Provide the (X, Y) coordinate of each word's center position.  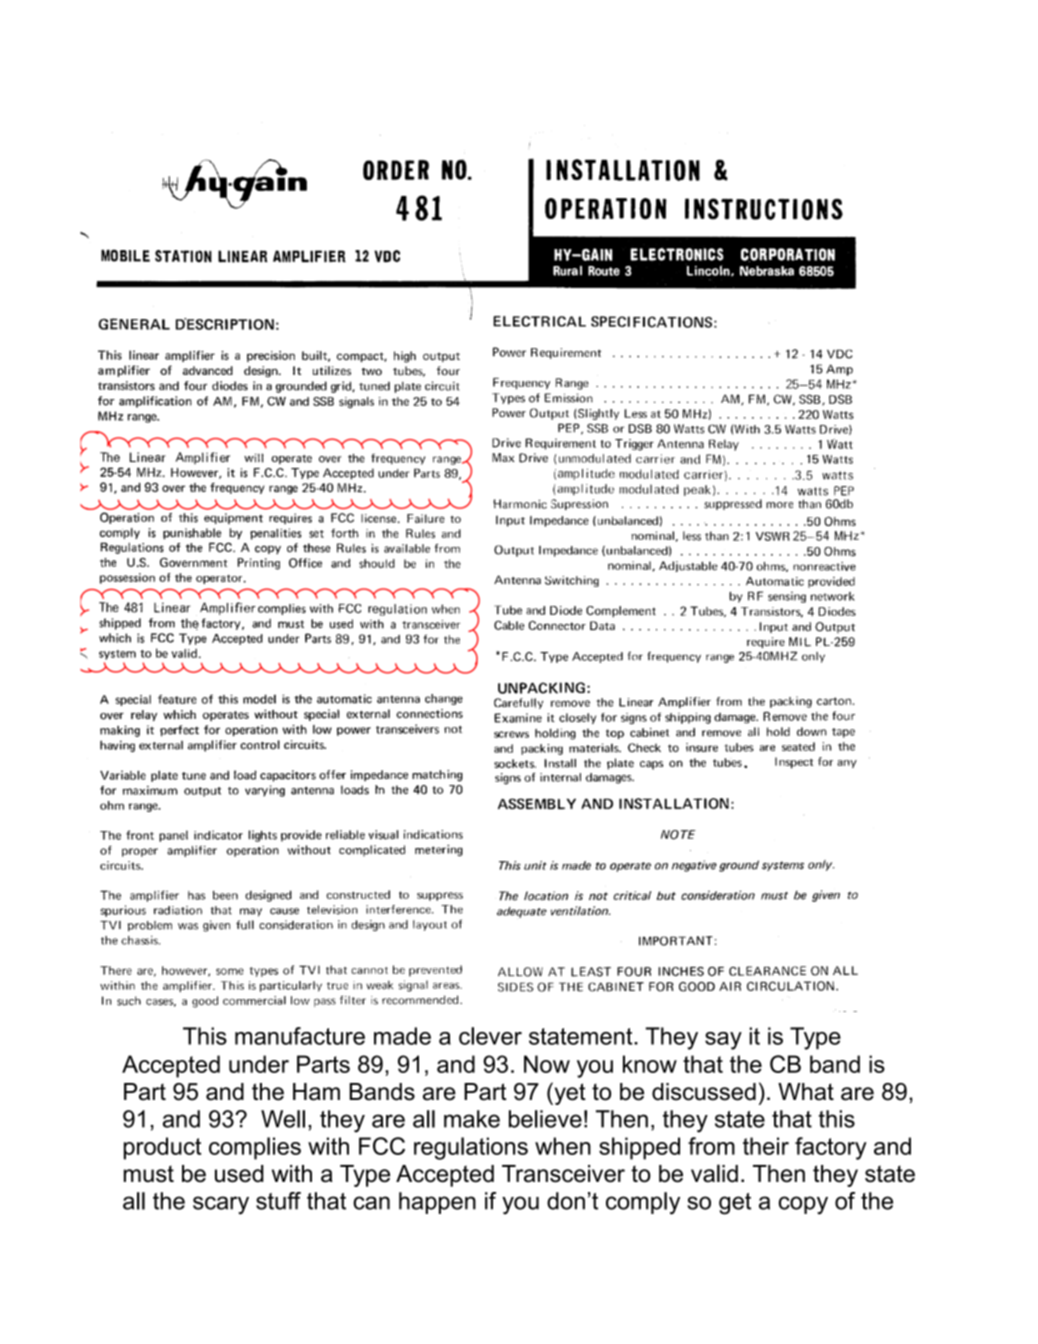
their (766, 1146)
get (735, 1204)
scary (221, 1205)
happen (437, 1203)
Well (283, 1119)
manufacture (300, 1036)
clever (490, 1036)
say (723, 1041)
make (472, 1119)
